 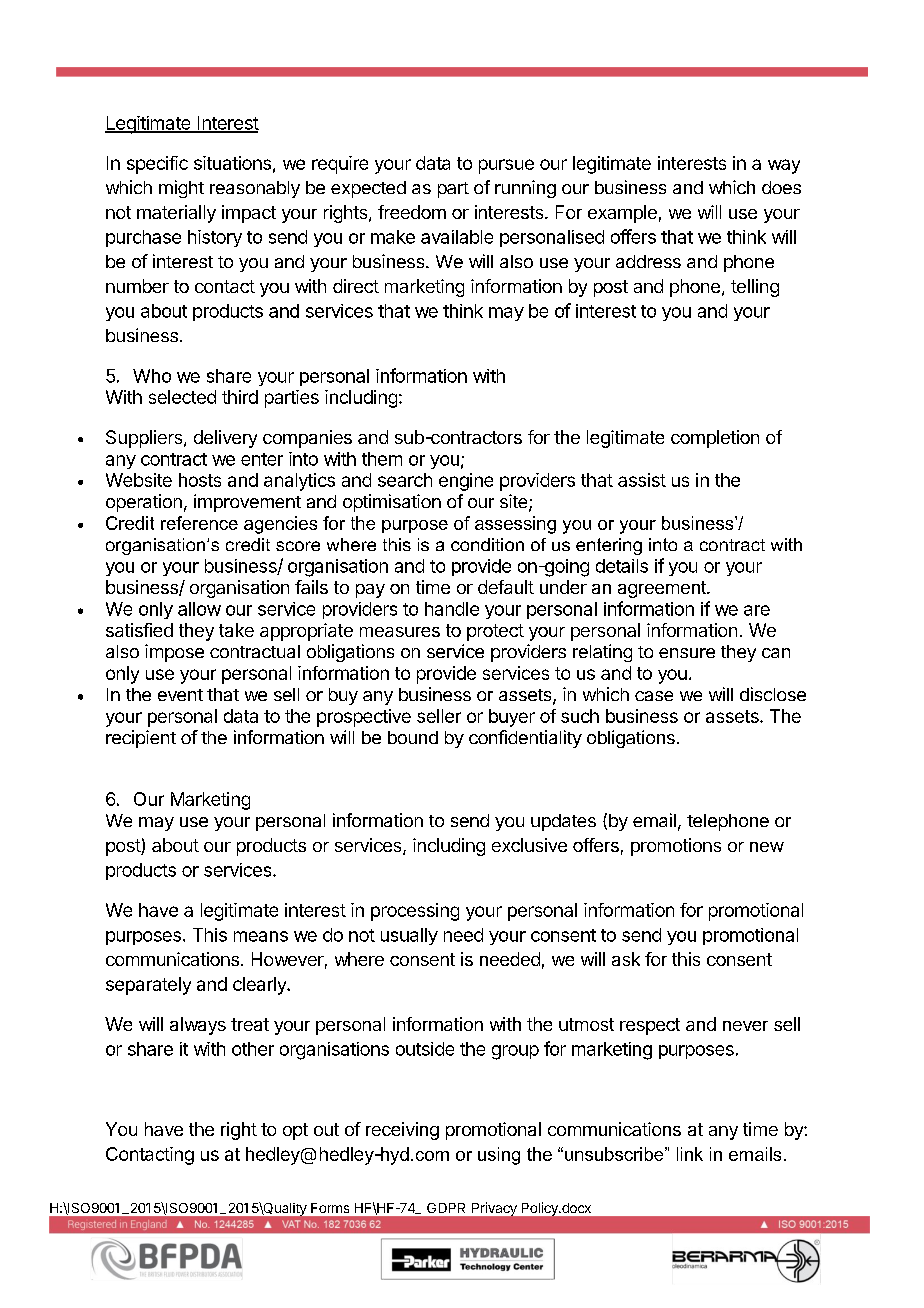 I want to click on means, so click(x=261, y=936).
